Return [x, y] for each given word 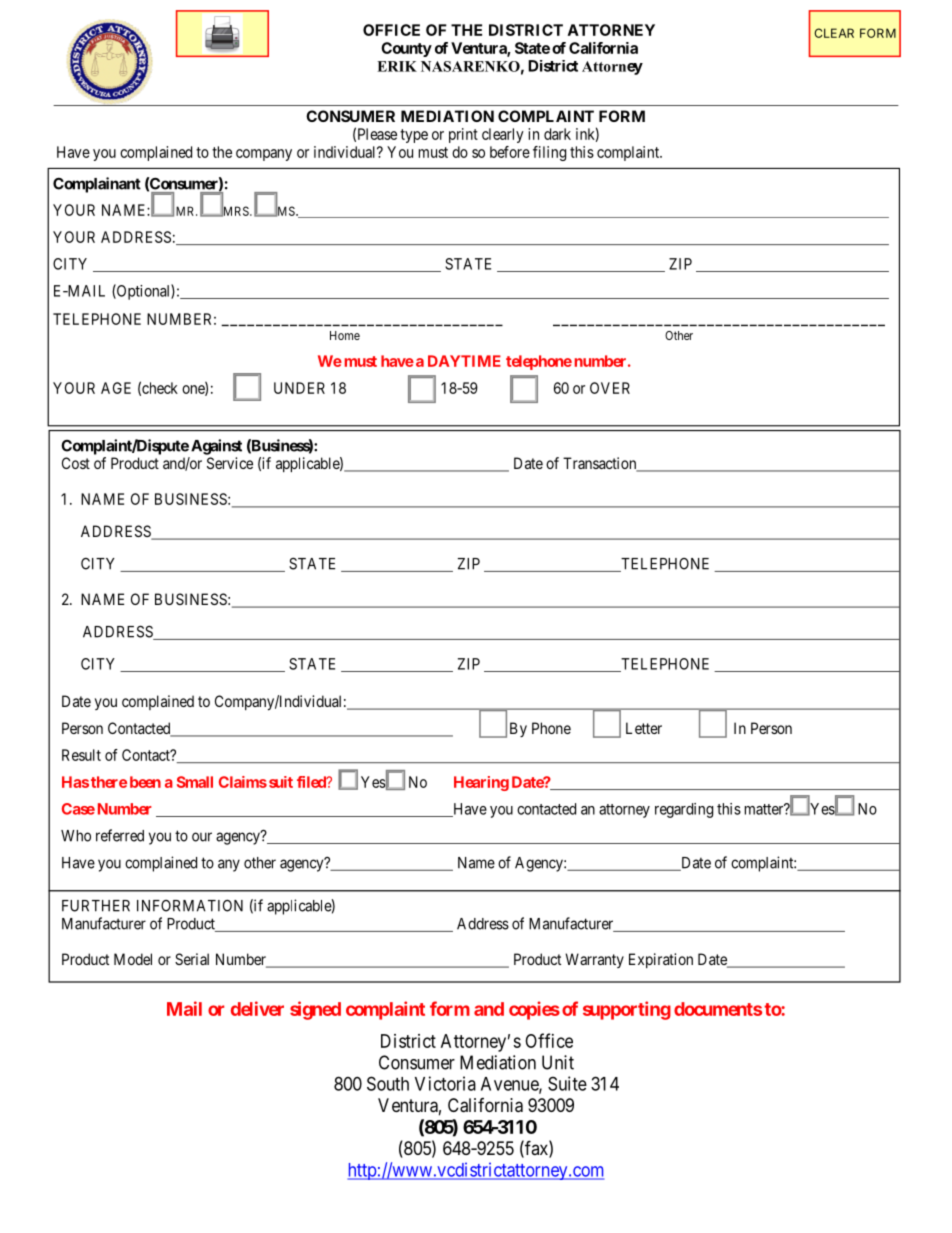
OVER [610, 388]
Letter [644, 728]
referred [120, 835]
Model [133, 959]
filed [312, 782]
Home [345, 335]
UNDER [299, 388]
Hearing [481, 783]
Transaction [601, 464]
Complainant [97, 185]
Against [216, 447]
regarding [684, 810]
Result [81, 755]
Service [230, 463]
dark [557, 134]
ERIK [397, 66]
